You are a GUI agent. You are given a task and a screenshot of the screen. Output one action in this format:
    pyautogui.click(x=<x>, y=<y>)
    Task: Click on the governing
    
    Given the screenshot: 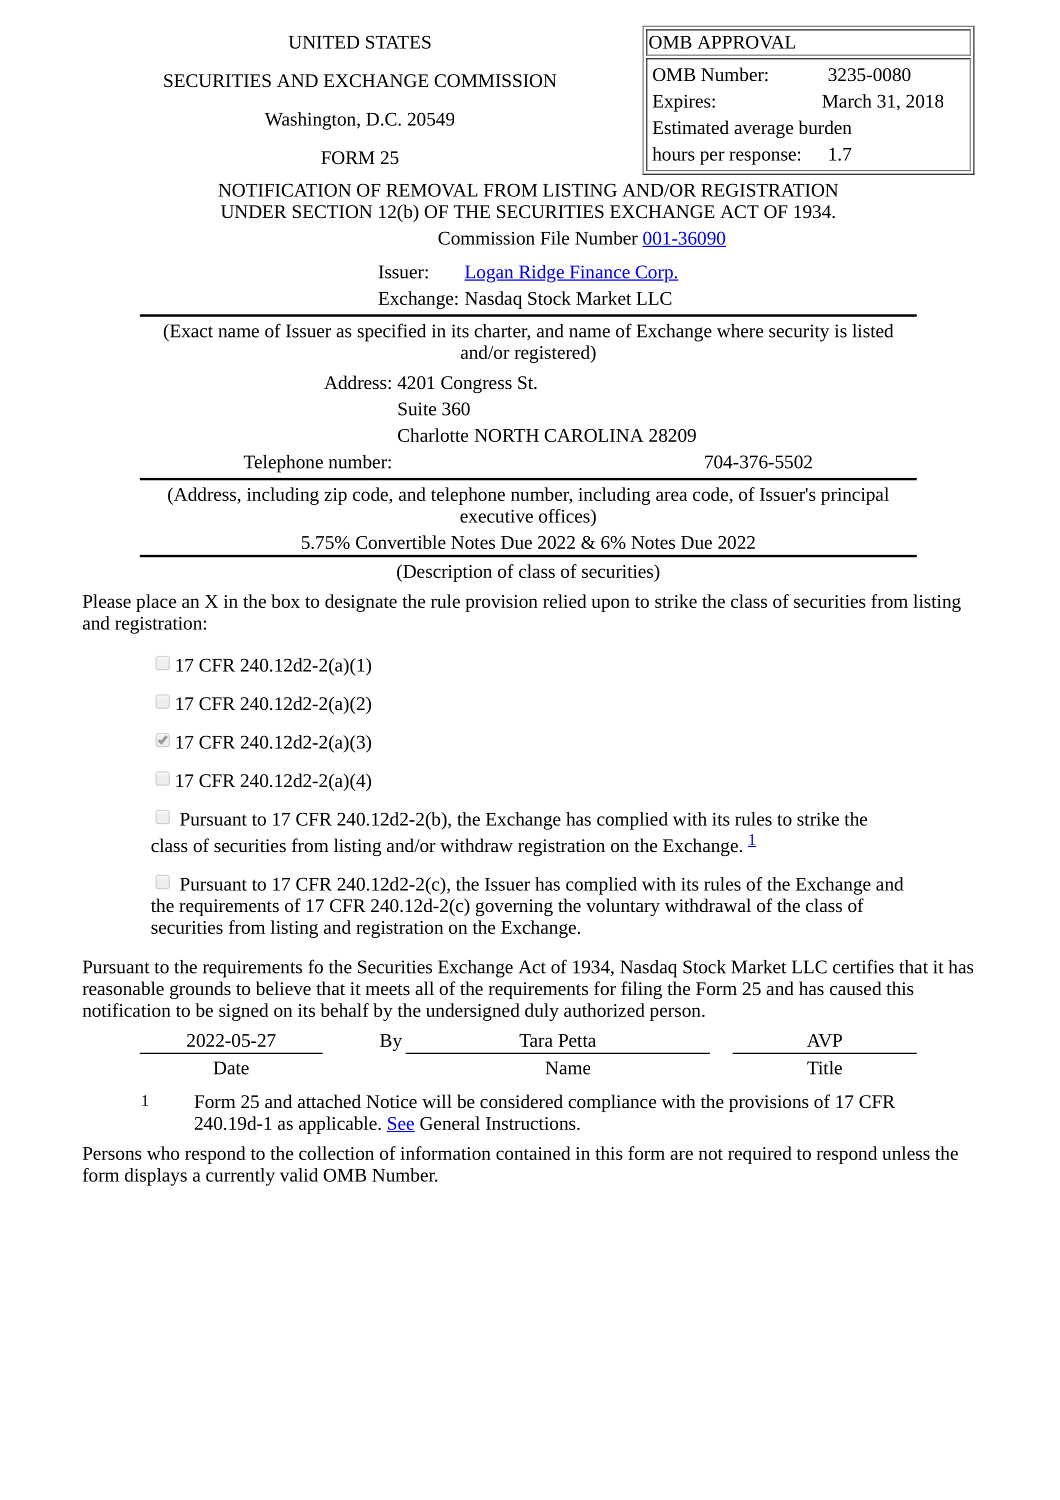 What is the action you would take?
    pyautogui.click(x=514, y=907)
